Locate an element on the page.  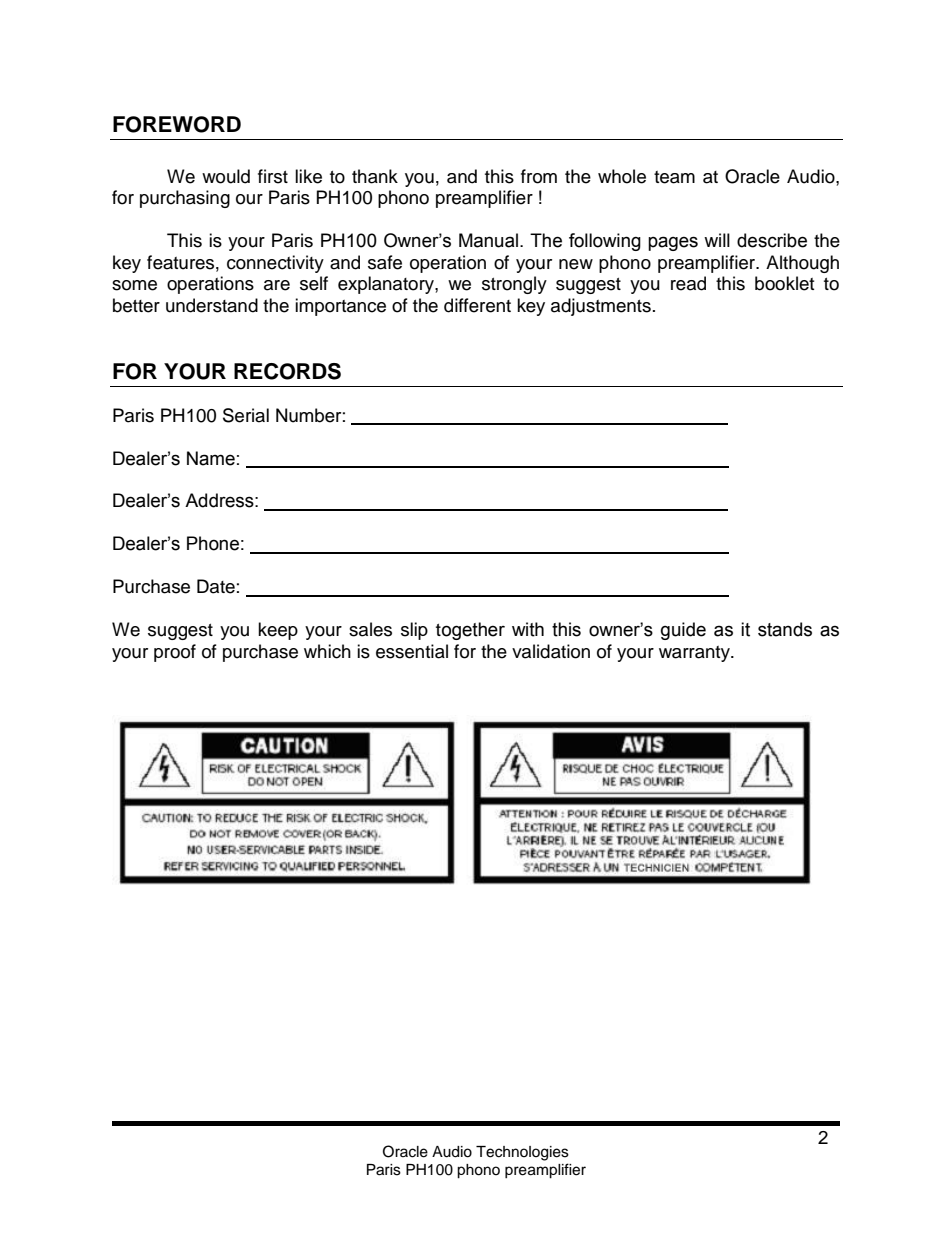
warranty is located at coordinates (695, 654).
